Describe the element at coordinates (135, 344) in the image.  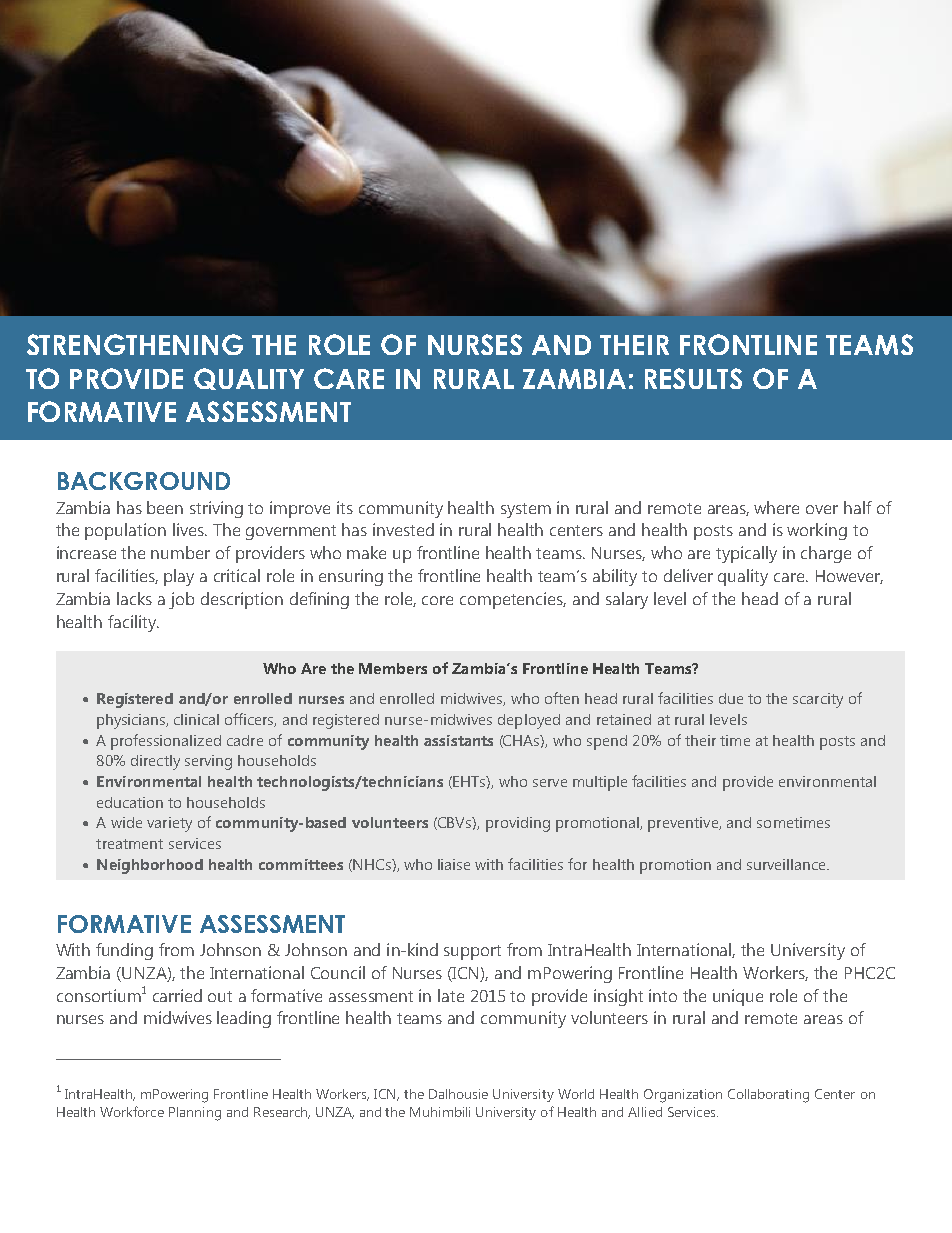
I see `STRENGTHENING` at that location.
